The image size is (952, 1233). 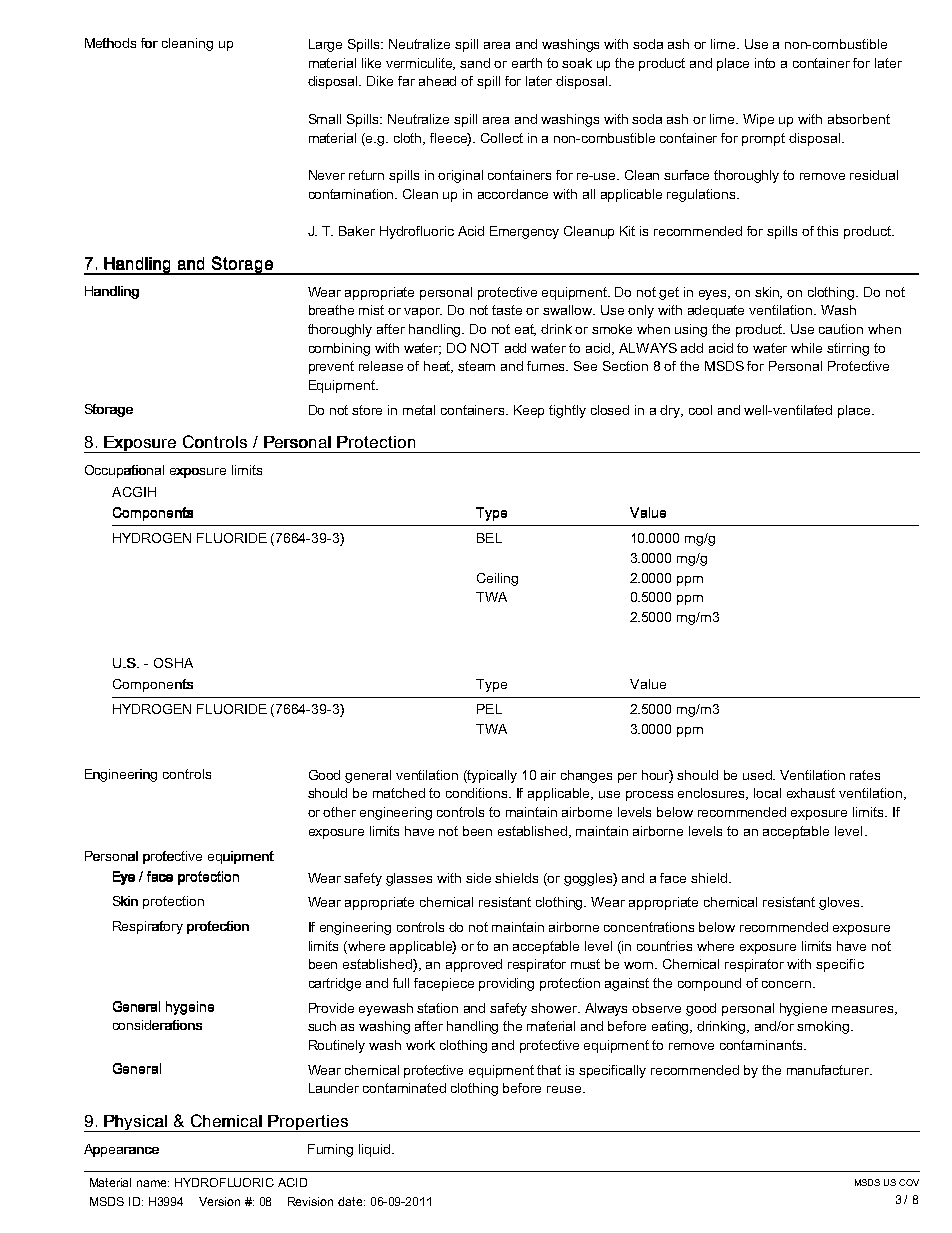 I want to click on other, so click(x=339, y=812).
